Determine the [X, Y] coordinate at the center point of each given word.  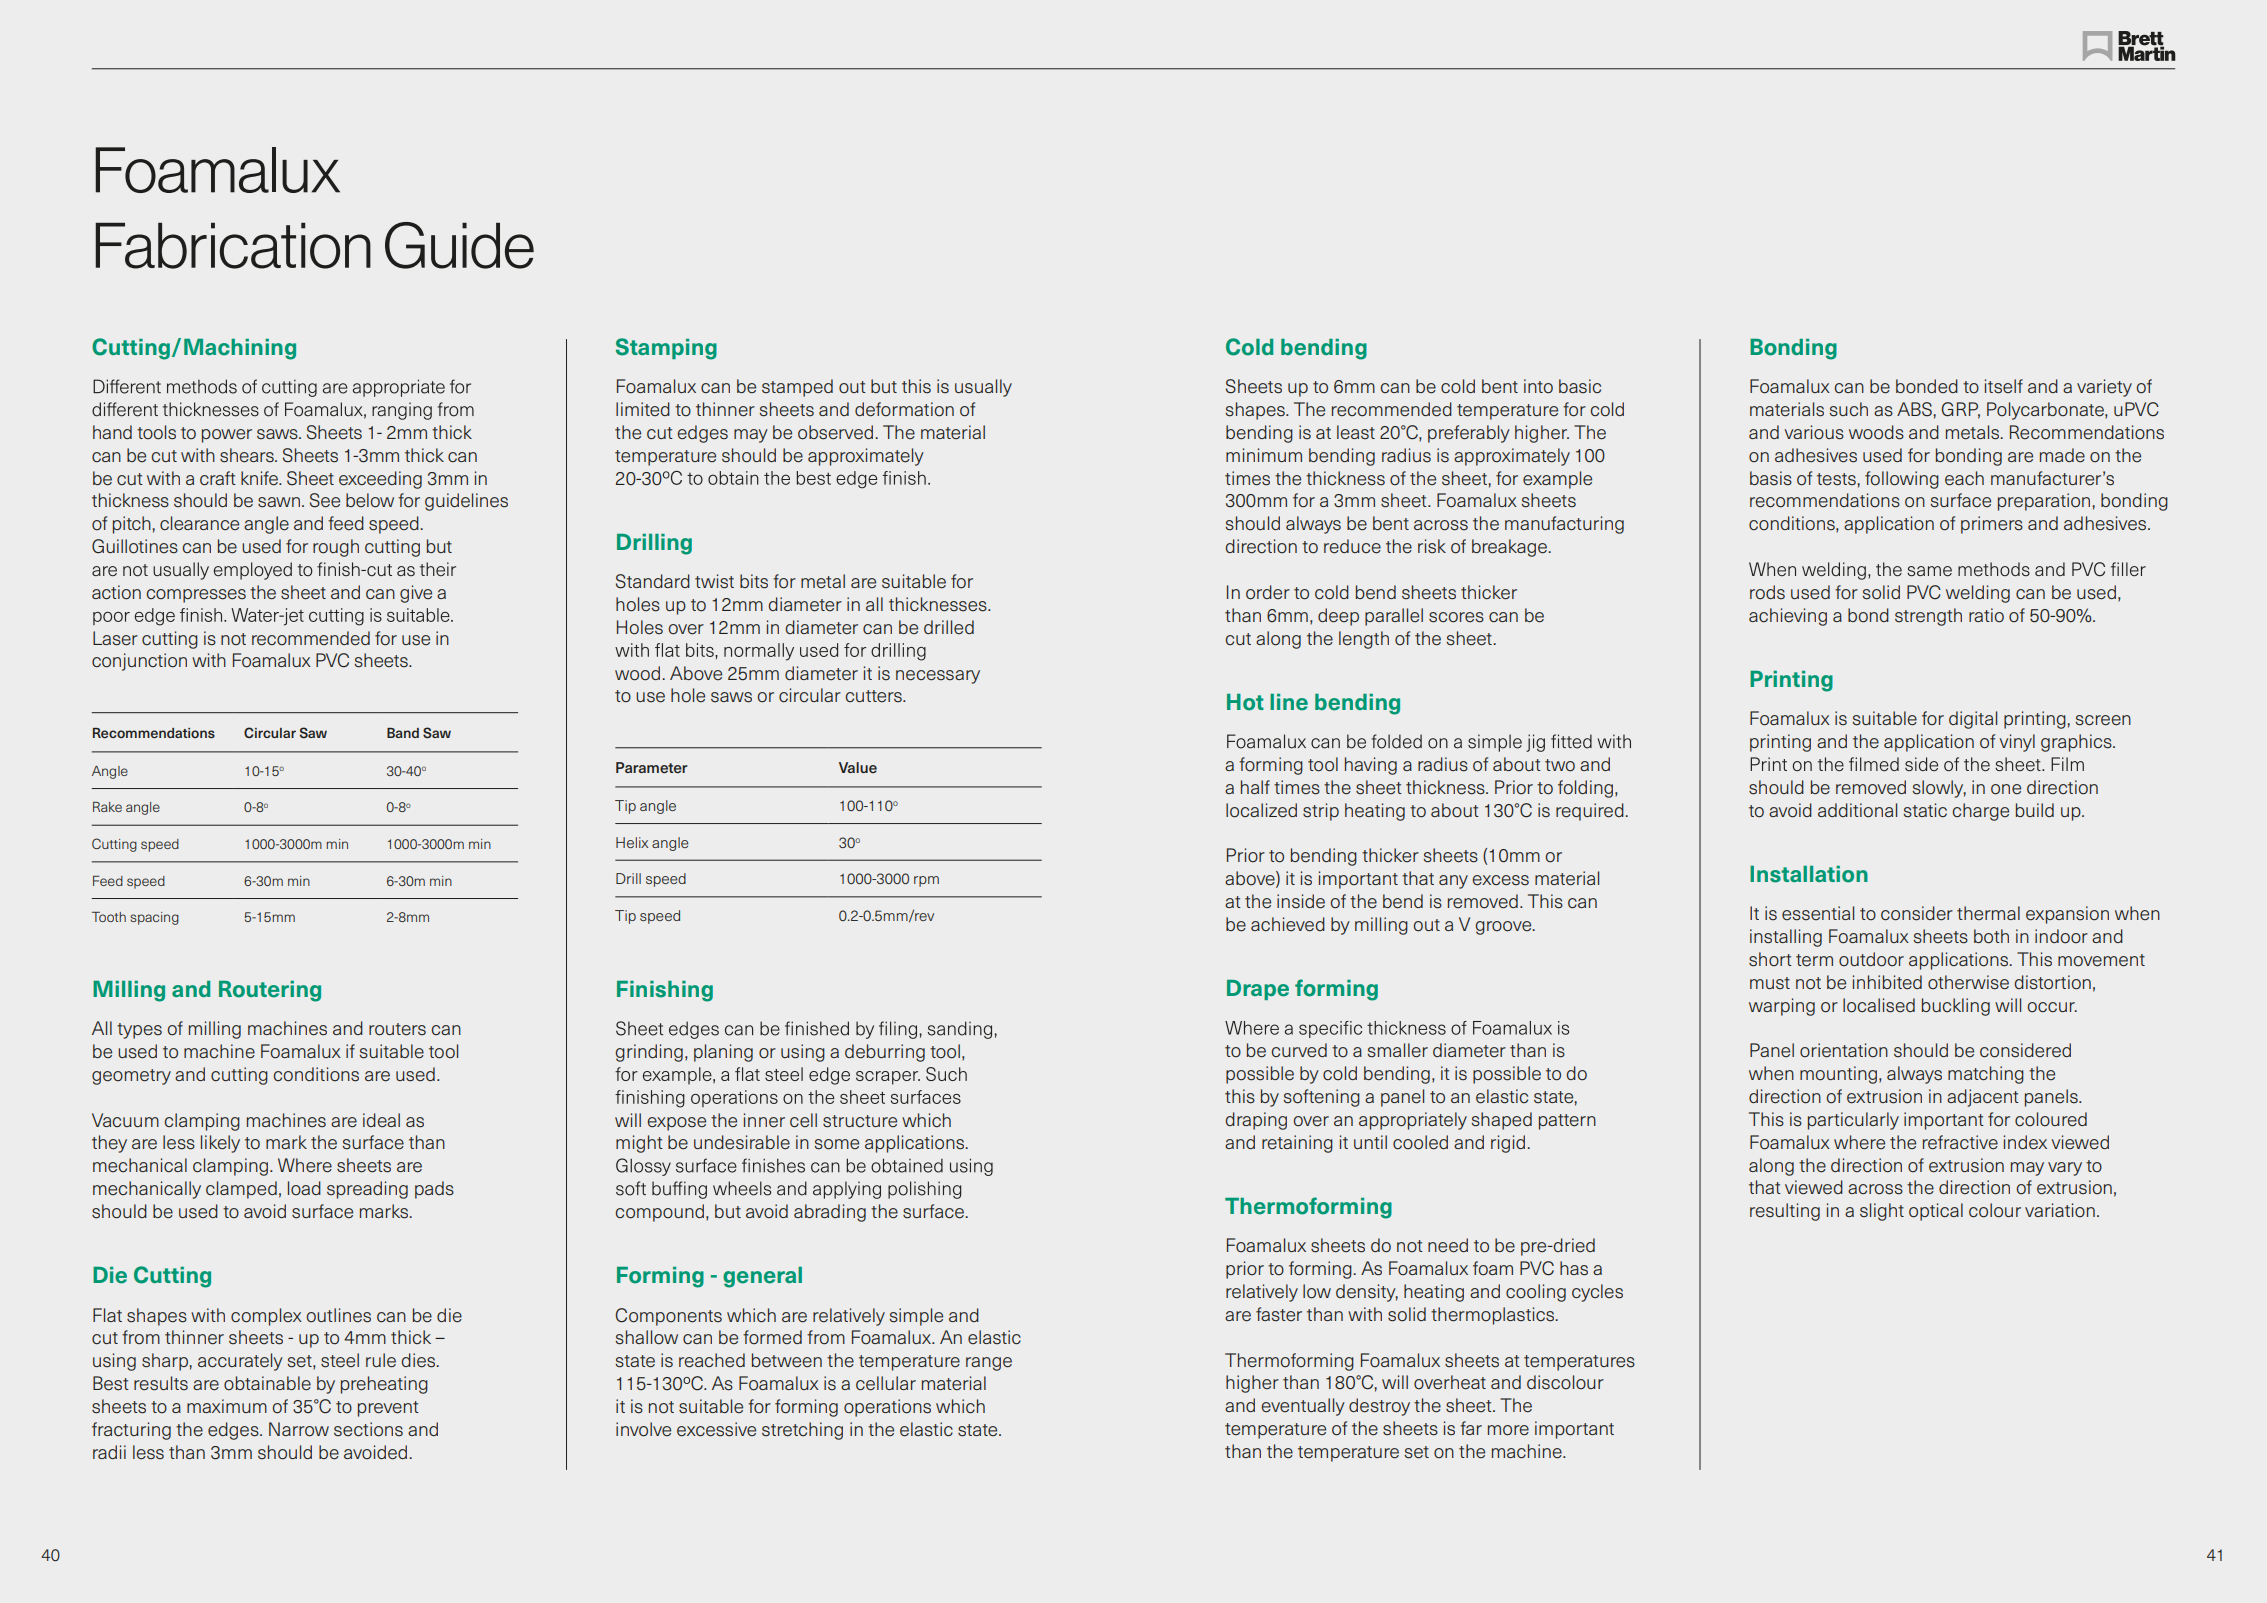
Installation [1809, 874]
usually [983, 388]
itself [2004, 386]
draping [1256, 1121]
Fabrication [233, 245]
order [1268, 592]
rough [336, 548]
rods [1767, 592]
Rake [107, 807]
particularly [1853, 1121]
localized [1261, 810]
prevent [388, 1409]
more [1508, 1430]
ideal [381, 1120]
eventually [1303, 1407]
